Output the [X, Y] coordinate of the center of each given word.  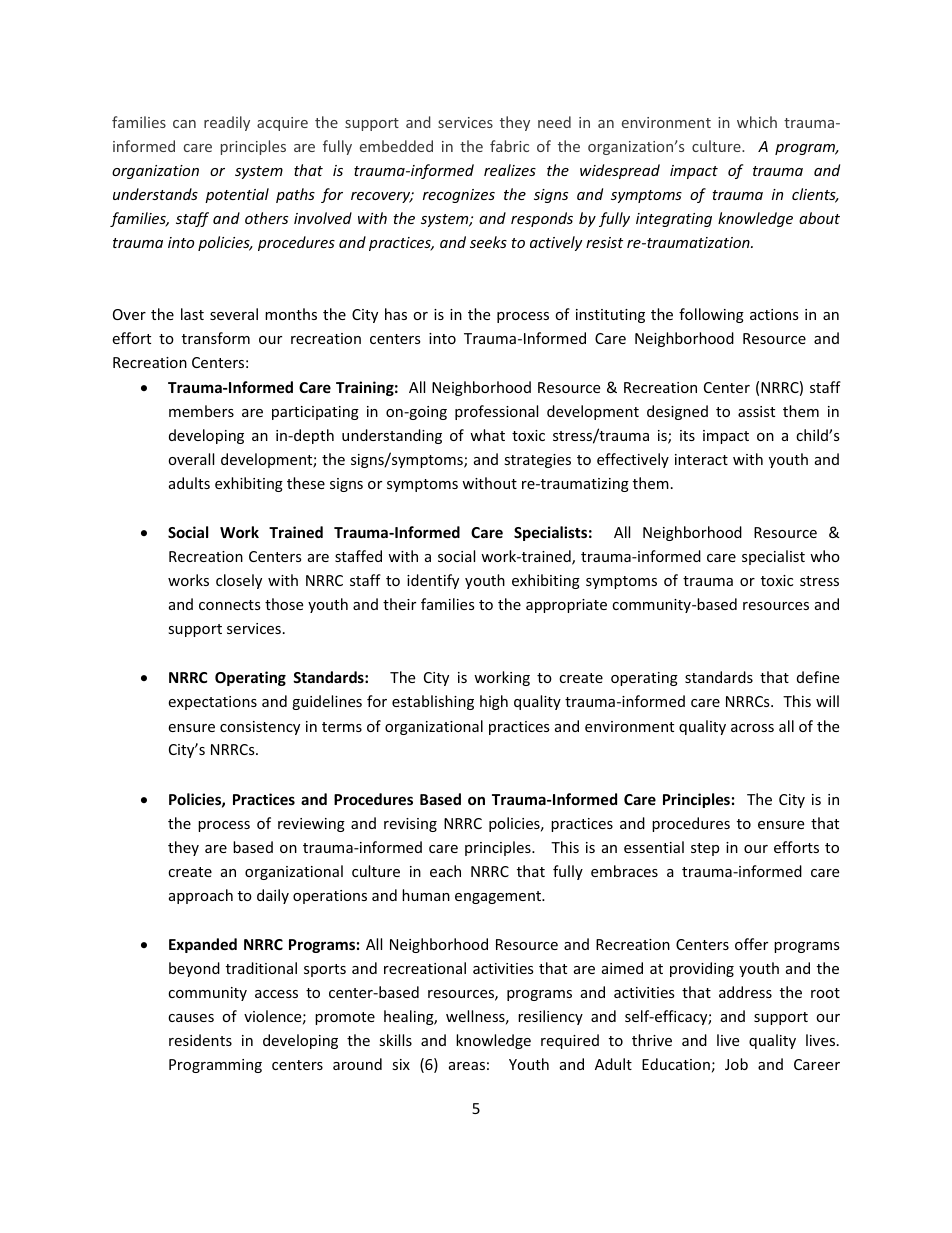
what [487, 435]
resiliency [550, 1017]
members [201, 411]
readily [227, 123]
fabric [509, 146]
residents [200, 1040]
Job [736, 1064]
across [752, 728]
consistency [260, 728]
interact [701, 459]
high [494, 702]
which [757, 122]
